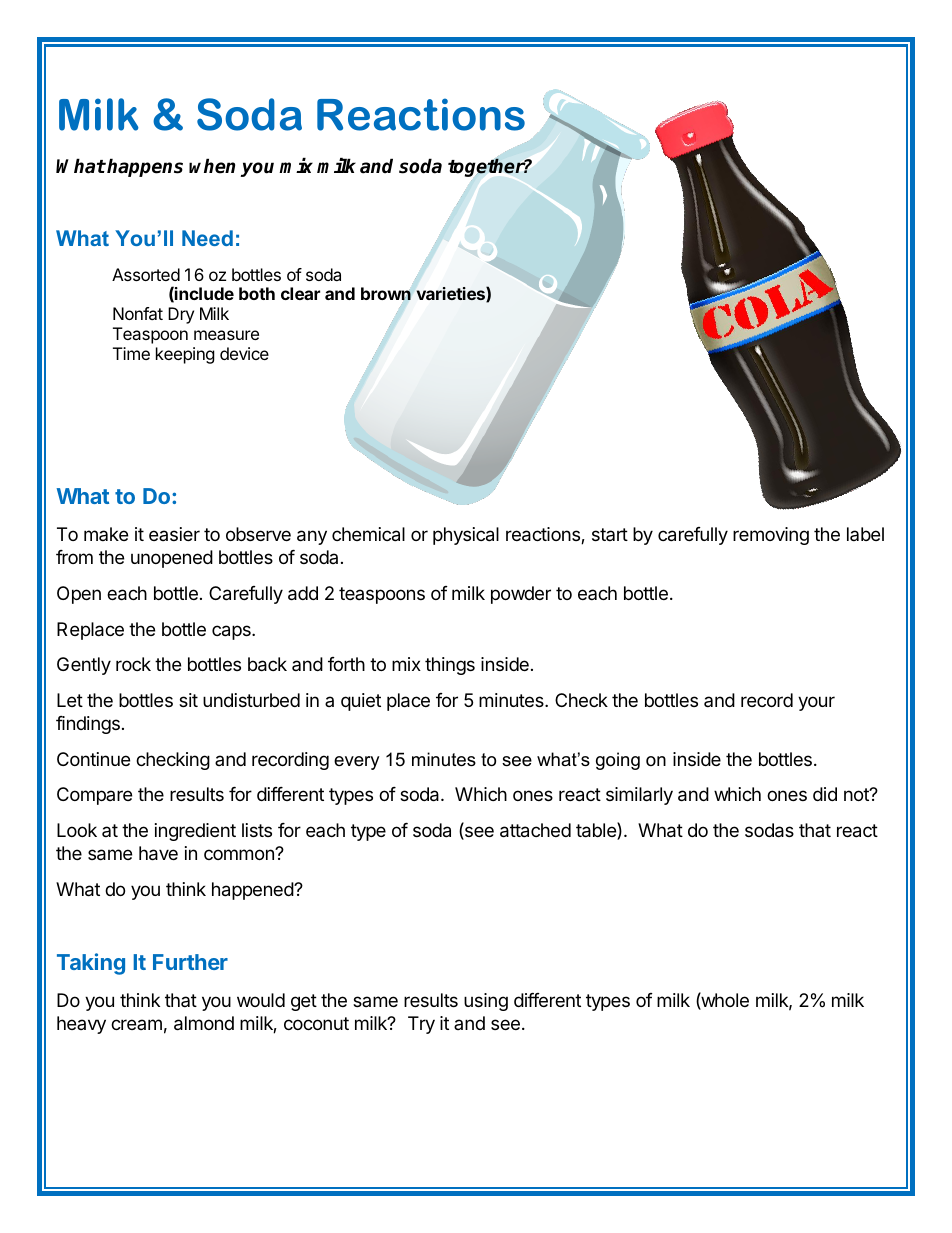 The width and height of the image is (952, 1233). Describe the element at coordinates (244, 353) in the image. I see `device` at that location.
